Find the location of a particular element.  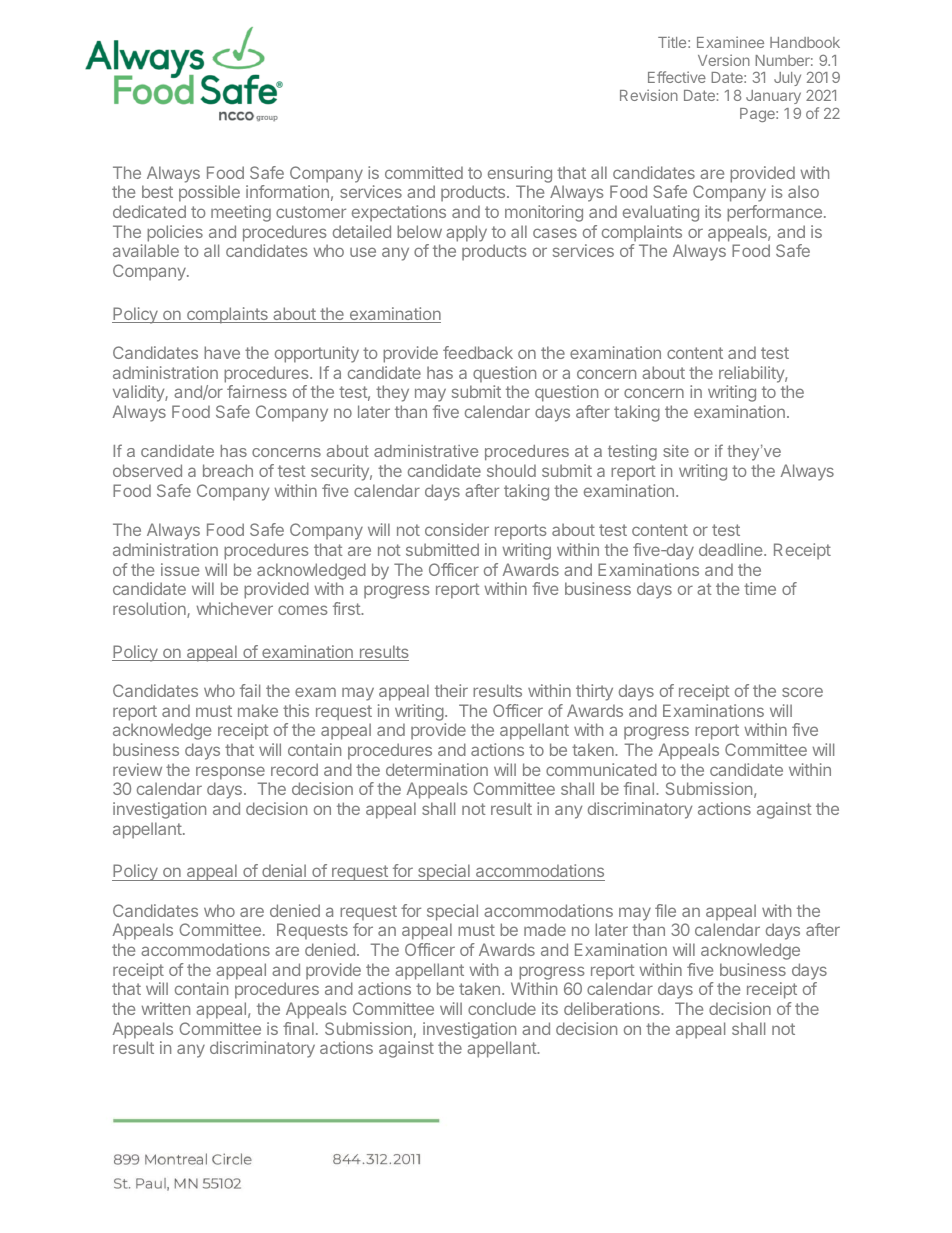

issue is located at coordinates (180, 569).
